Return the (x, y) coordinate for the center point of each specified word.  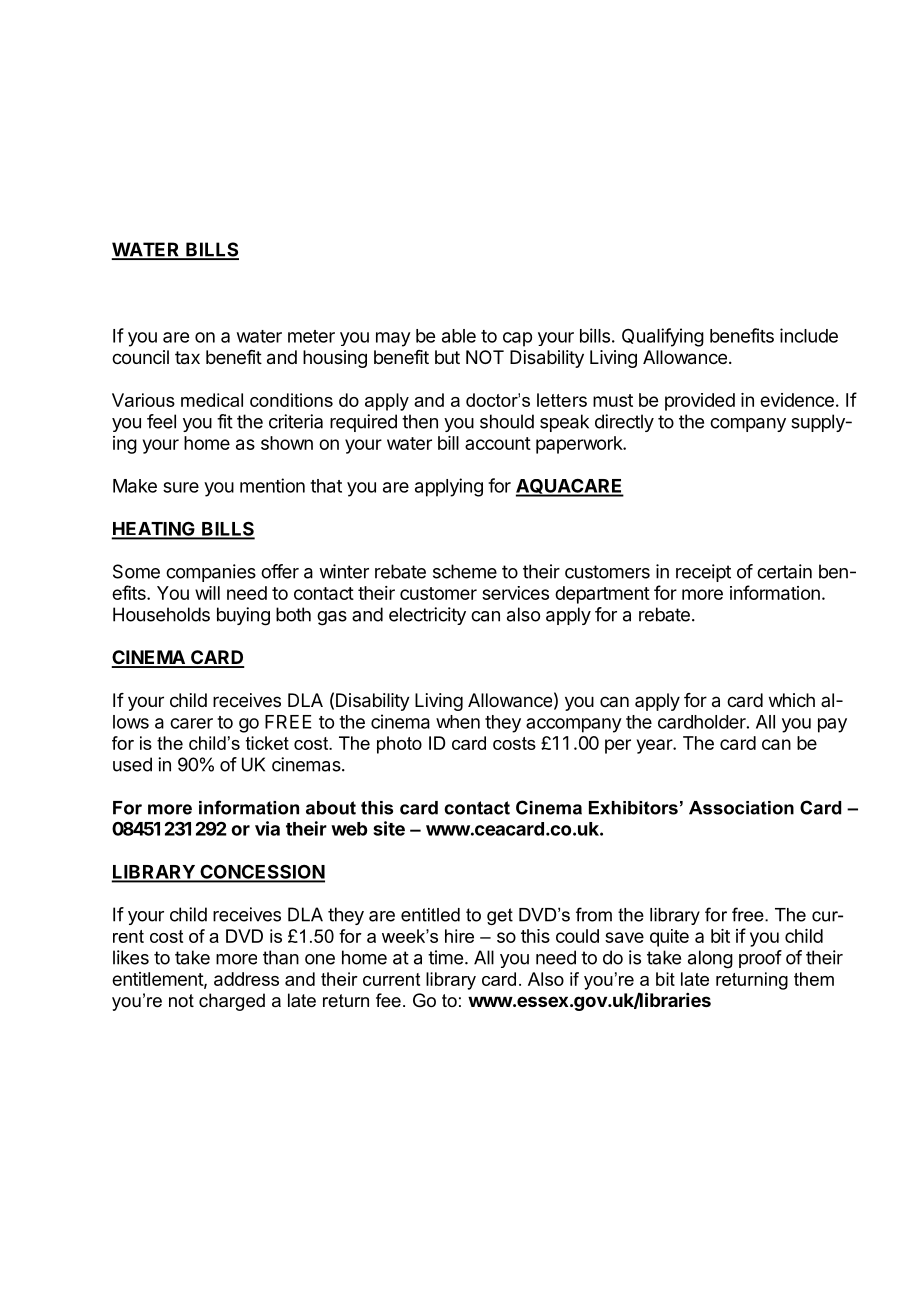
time (445, 957)
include (809, 335)
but (447, 357)
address (246, 979)
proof (760, 959)
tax (187, 358)
